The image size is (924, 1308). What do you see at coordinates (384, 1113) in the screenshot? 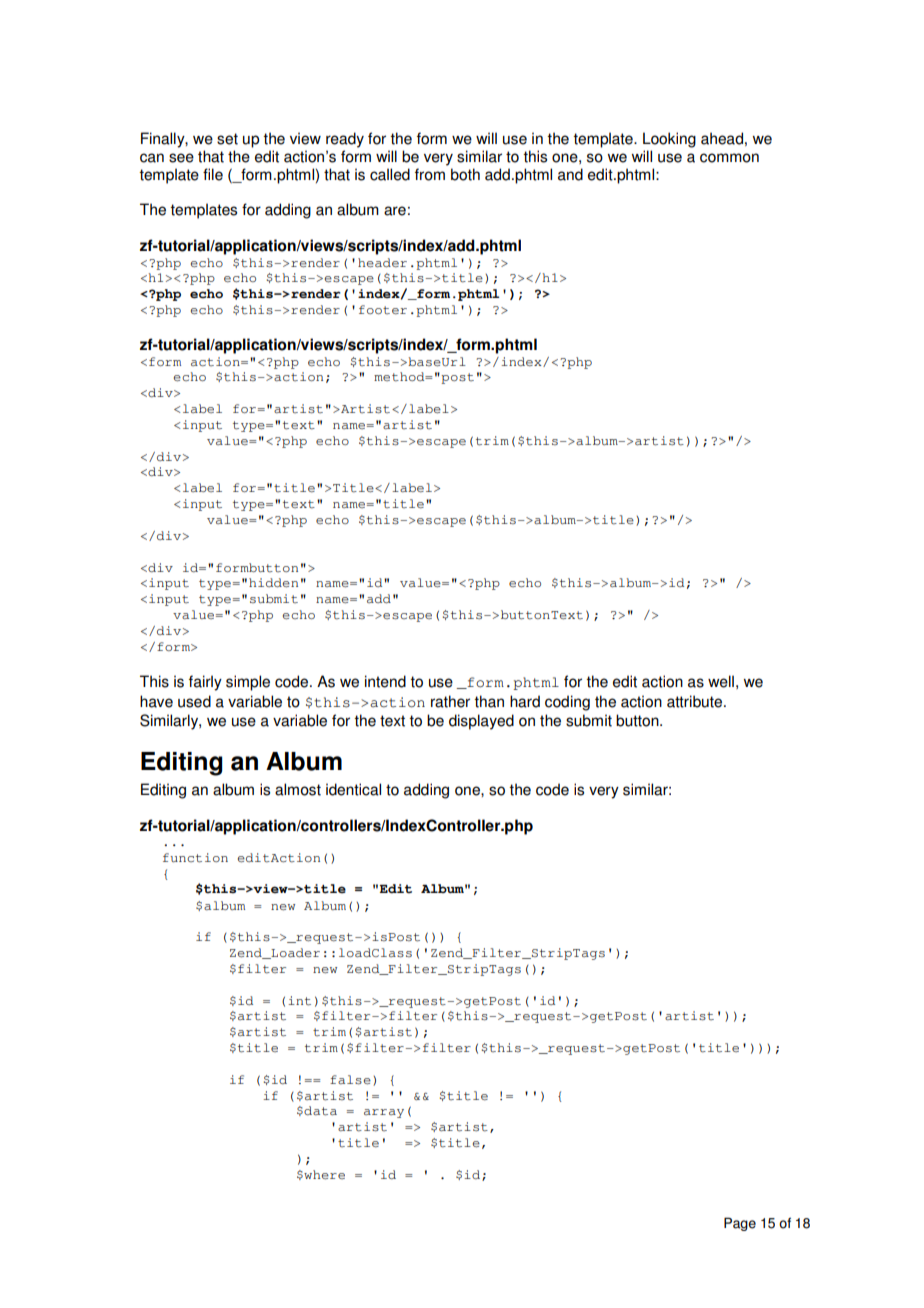
I see `array` at bounding box center [384, 1113].
